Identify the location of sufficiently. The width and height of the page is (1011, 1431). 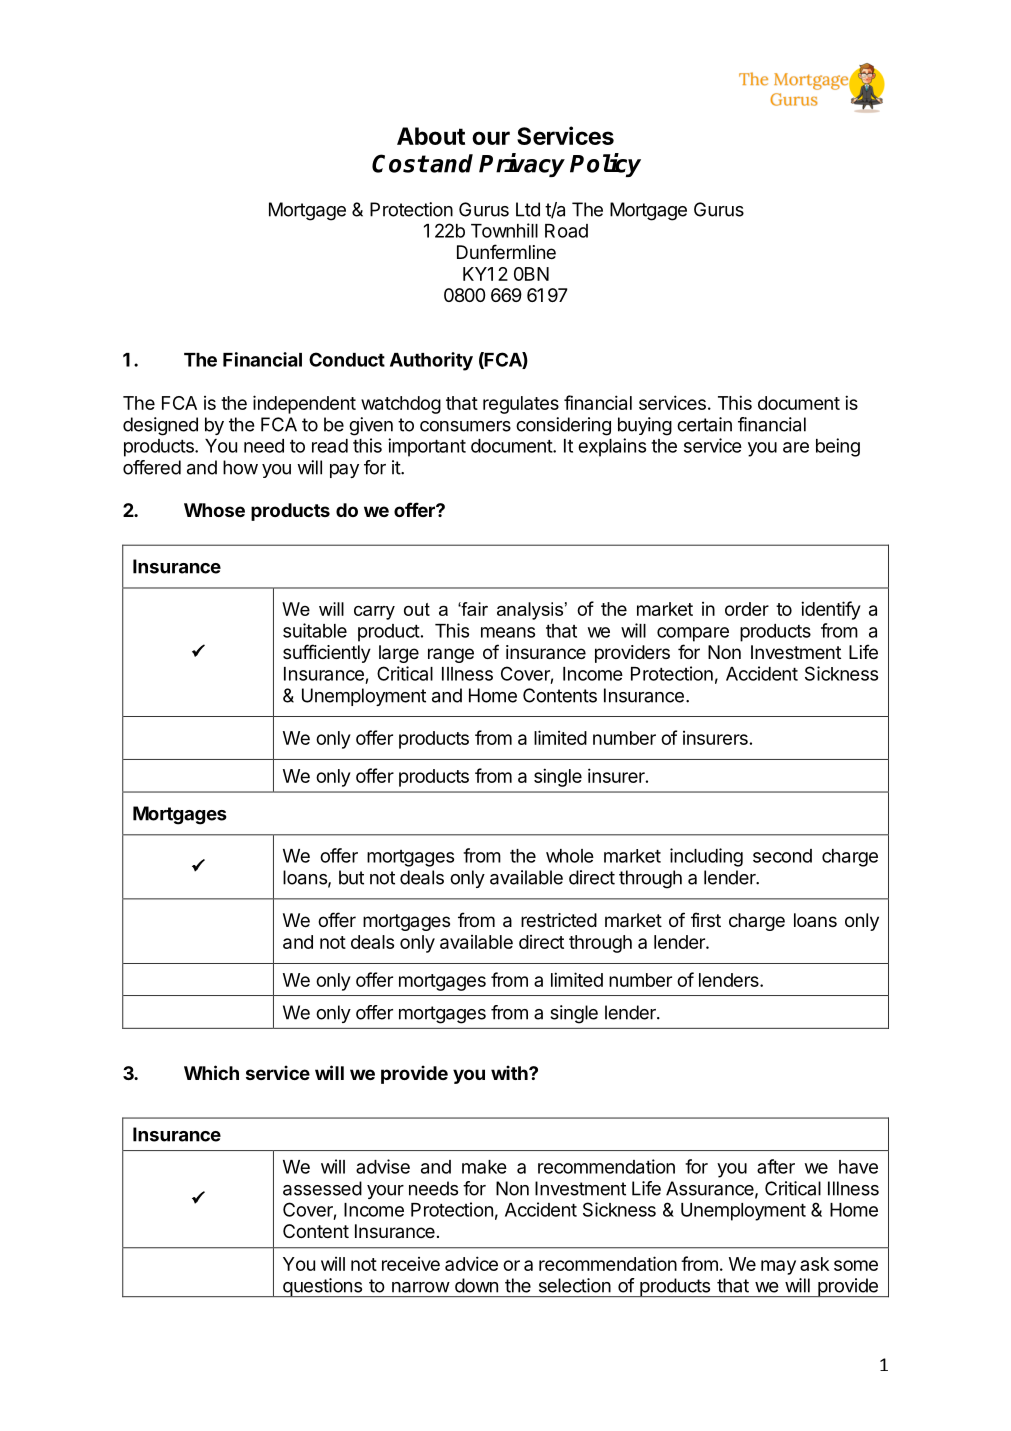
(327, 653).
